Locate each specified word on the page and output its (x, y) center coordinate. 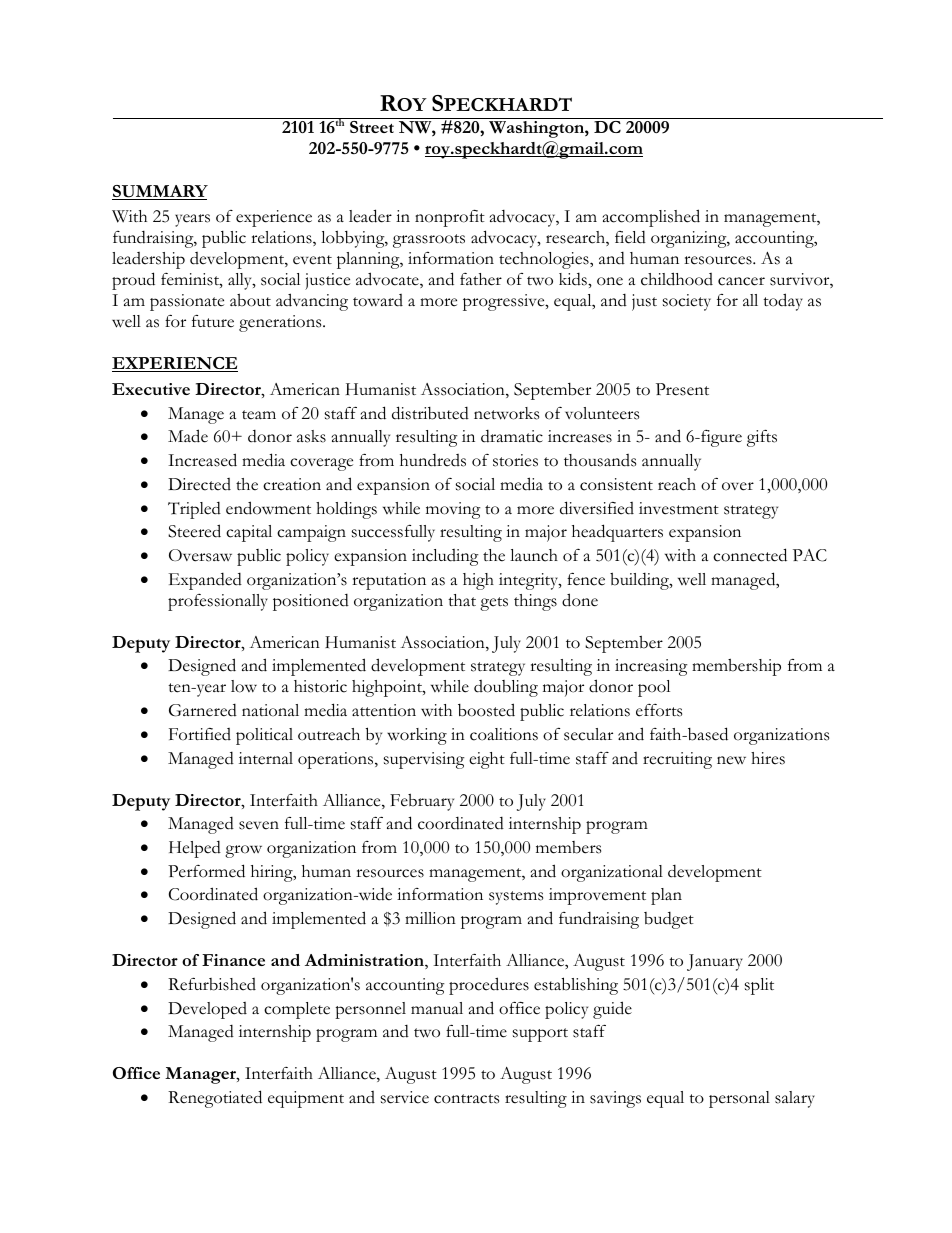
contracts (466, 1099)
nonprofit (450, 218)
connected (750, 555)
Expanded (205, 581)
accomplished (651, 218)
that (462, 600)
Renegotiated (215, 1099)
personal (739, 1099)
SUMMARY (160, 192)
